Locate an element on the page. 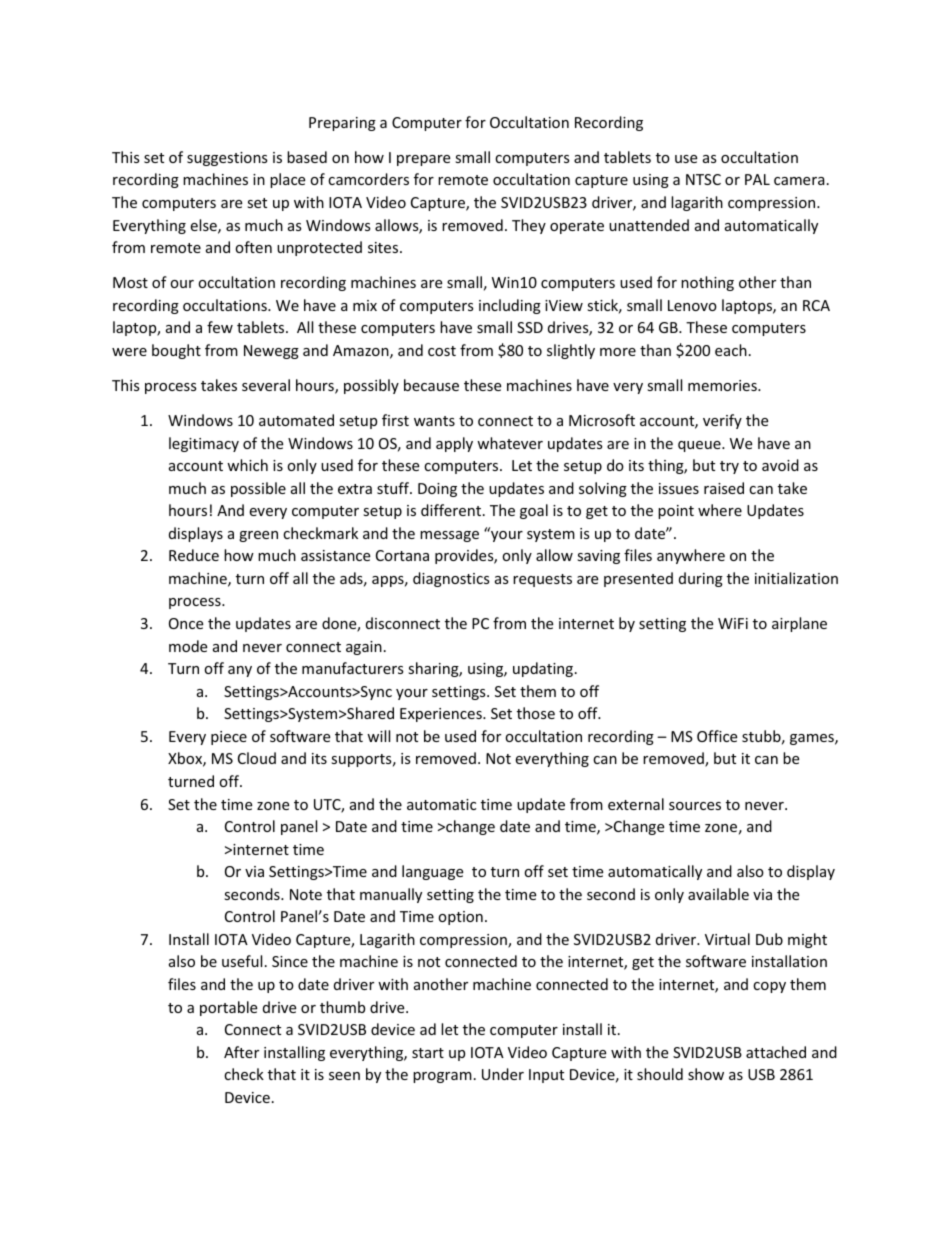  Once is located at coordinates (186, 623).
